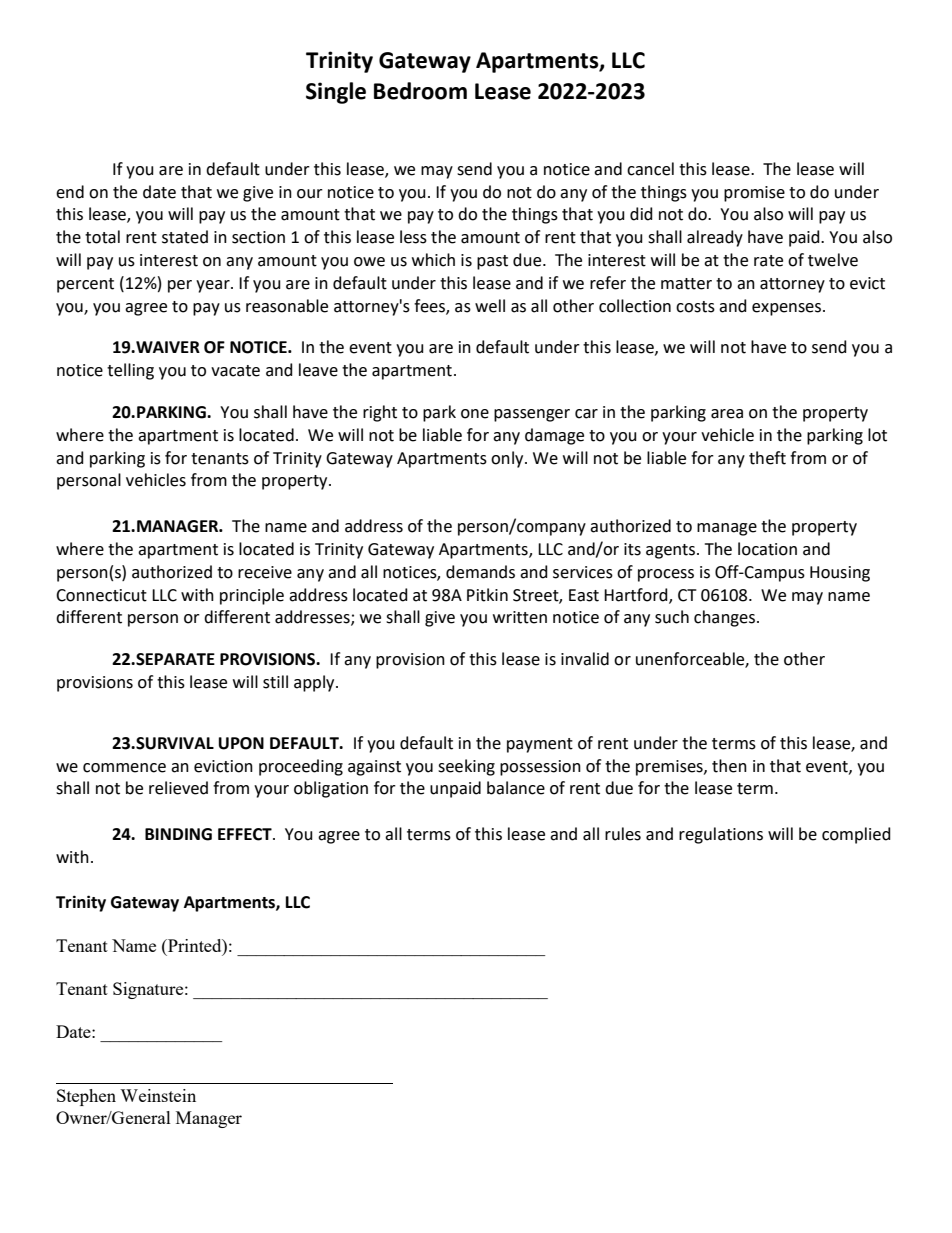 The width and height of the page is (952, 1233). What do you see at coordinates (490, 306) in the page?
I see `well` at bounding box center [490, 306].
